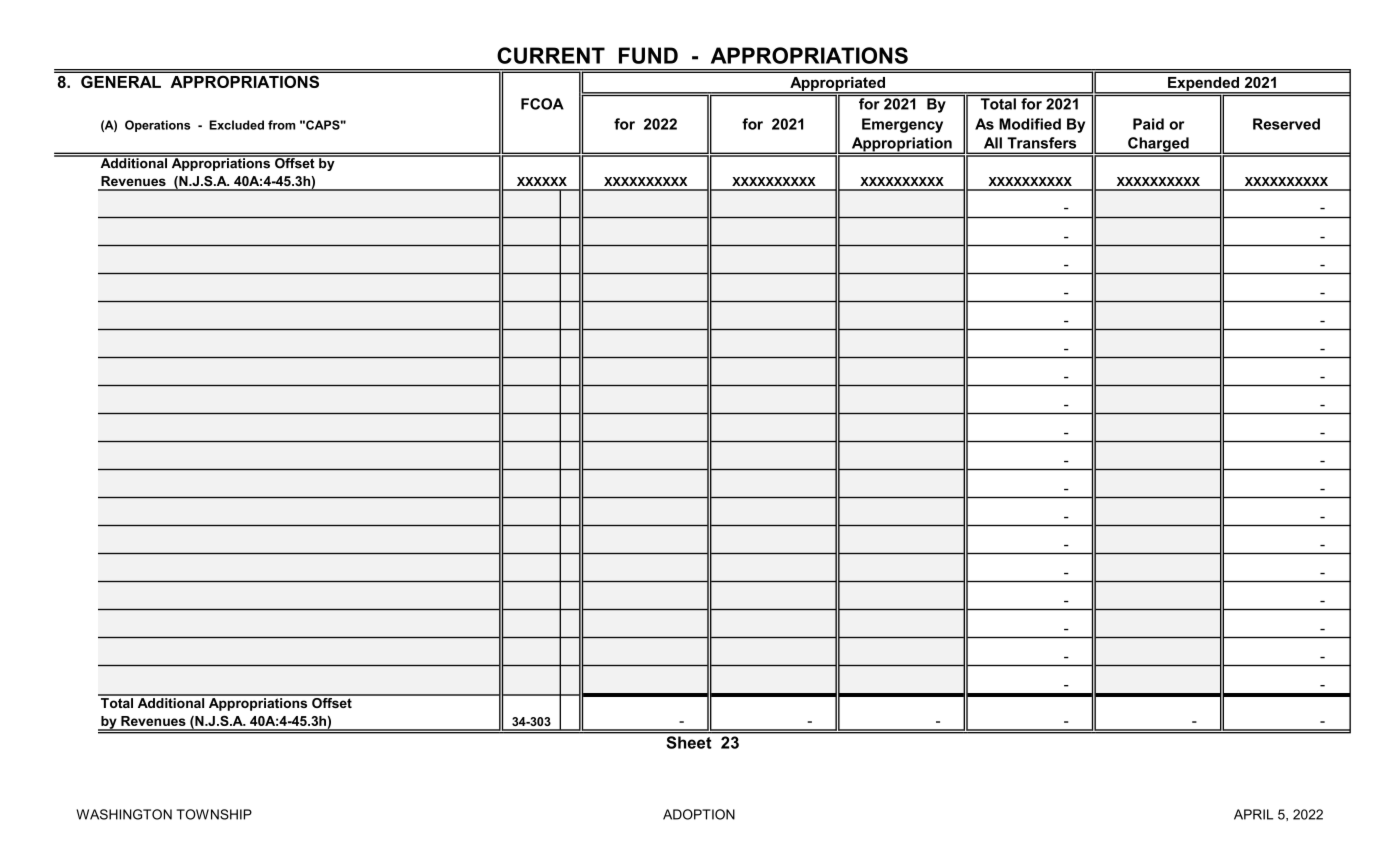  I want to click on Paid, so click(1148, 124).
